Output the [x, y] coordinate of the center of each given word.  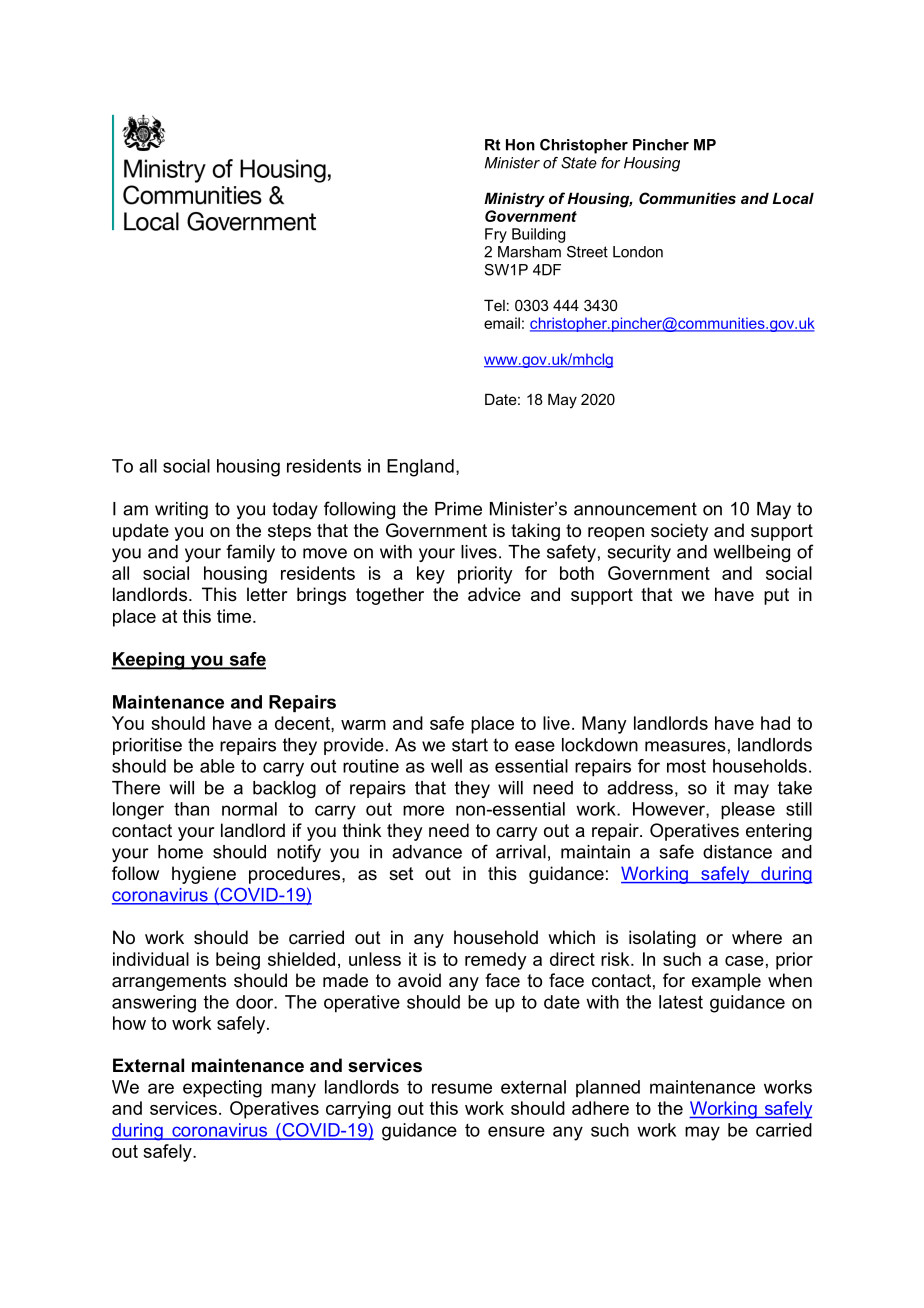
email [502, 323]
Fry [496, 235]
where [757, 937]
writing [181, 510]
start [470, 745]
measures [685, 746]
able [217, 766]
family [250, 553]
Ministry [514, 200]
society [679, 532]
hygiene [204, 875]
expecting [222, 1089]
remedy [496, 961]
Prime [458, 509]
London [638, 252]
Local [793, 198]
